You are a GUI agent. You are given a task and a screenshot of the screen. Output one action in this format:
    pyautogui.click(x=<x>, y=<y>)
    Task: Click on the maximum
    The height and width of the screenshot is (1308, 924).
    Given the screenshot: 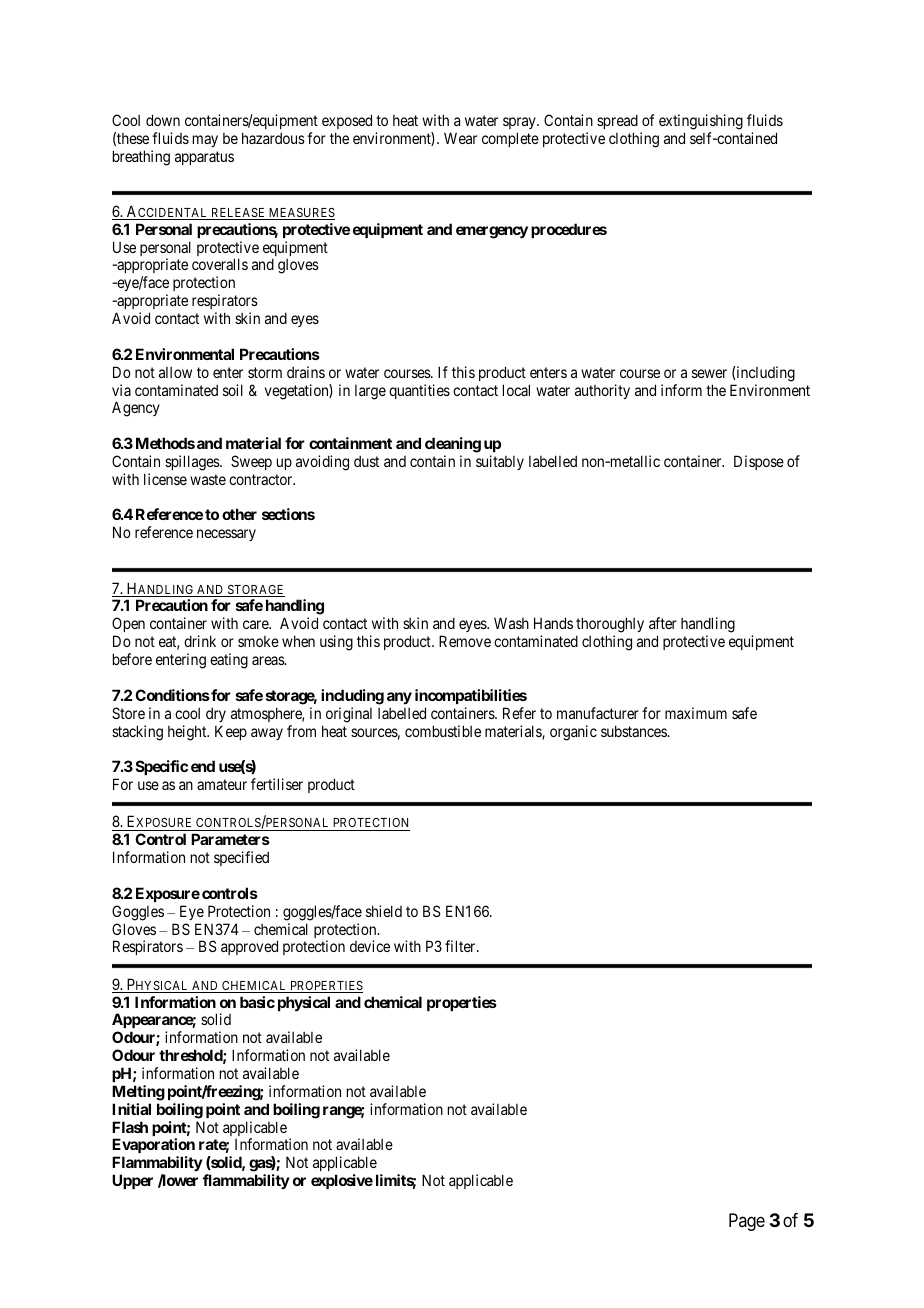 What is the action you would take?
    pyautogui.click(x=696, y=713)
